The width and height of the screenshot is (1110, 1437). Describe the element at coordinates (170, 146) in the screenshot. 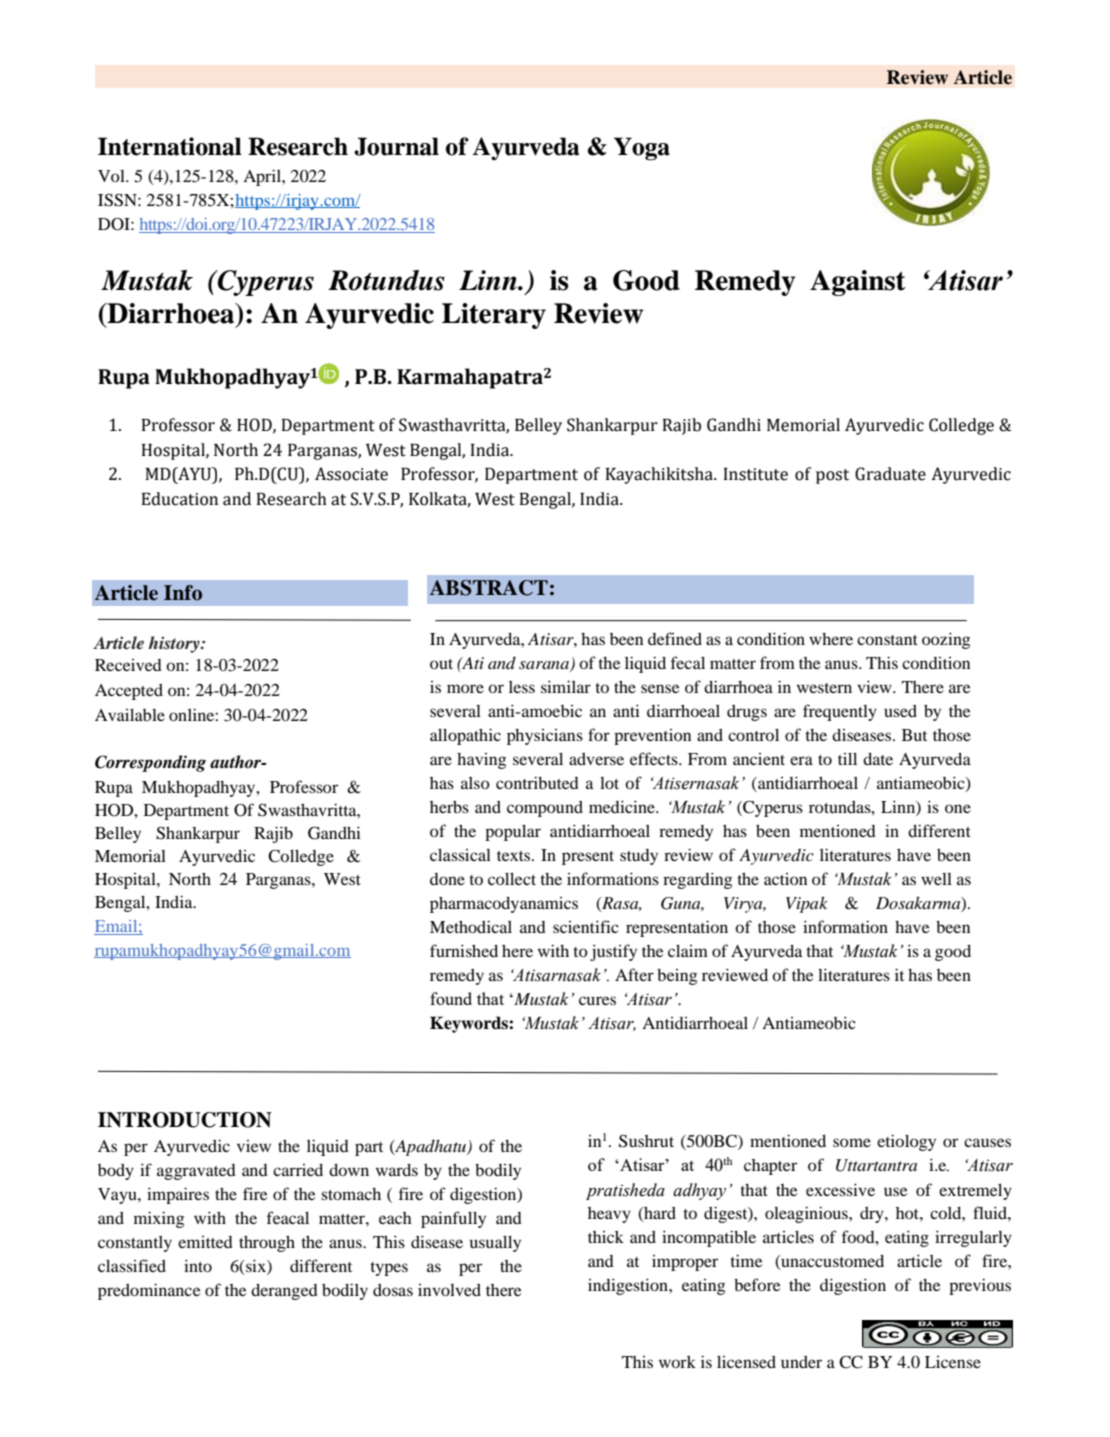

I see `International` at that location.
